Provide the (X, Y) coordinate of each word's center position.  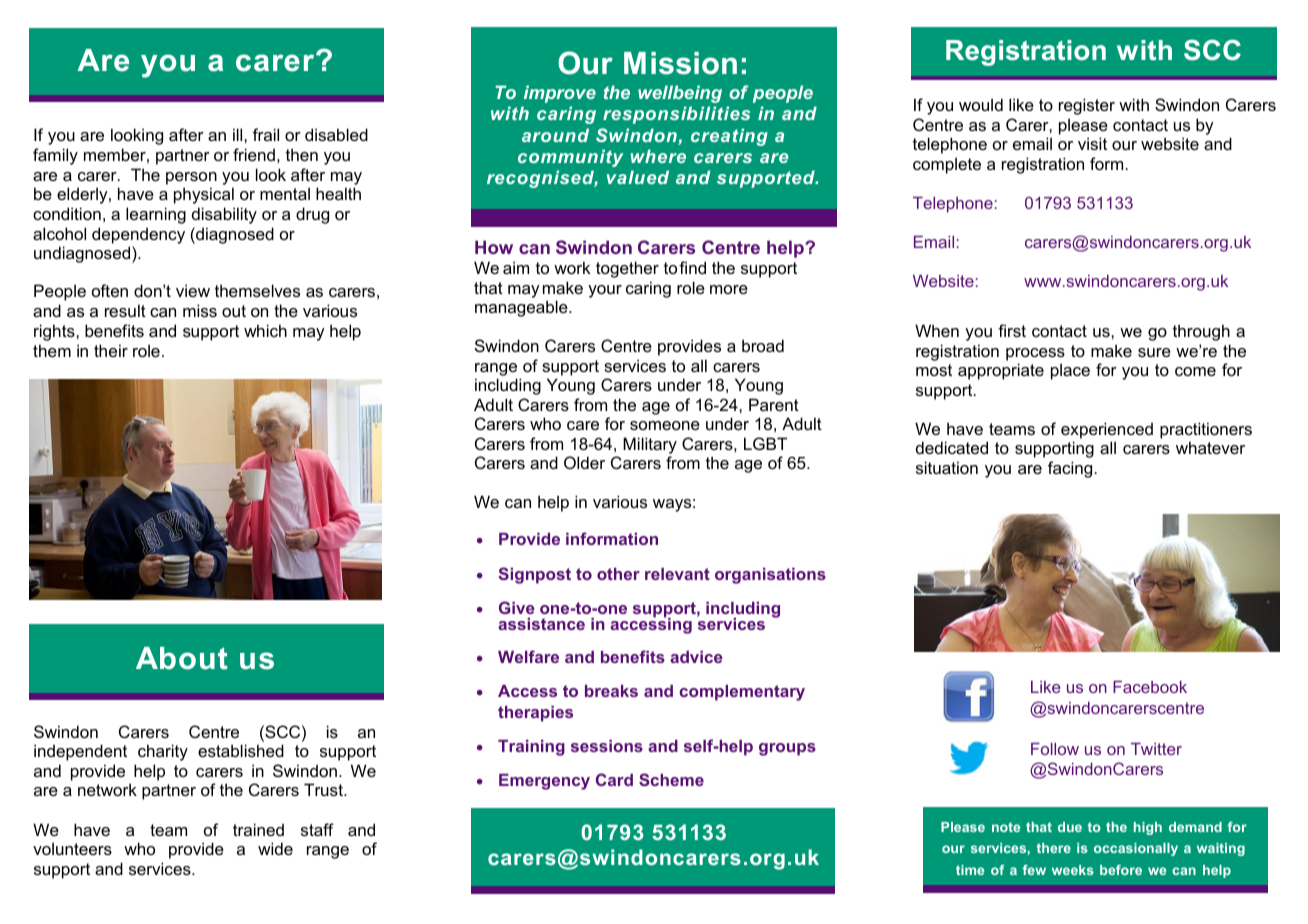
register (1087, 106)
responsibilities (676, 115)
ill (239, 134)
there (1054, 848)
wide (275, 848)
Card (614, 779)
